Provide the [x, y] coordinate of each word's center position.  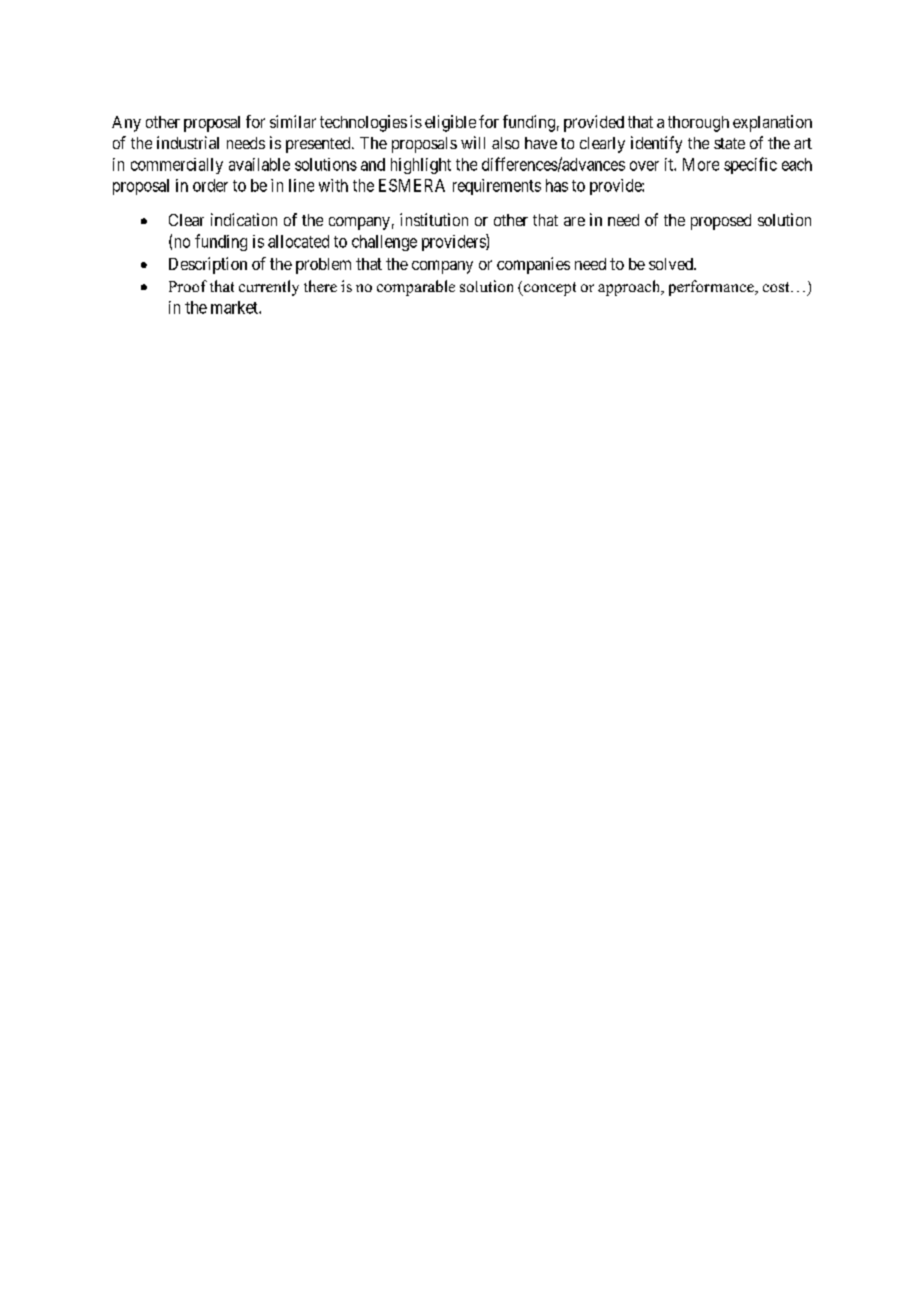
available [259, 164]
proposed [721, 222]
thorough [698, 124]
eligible [450, 123]
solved [672, 264]
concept [549, 289]
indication [244, 219]
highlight [421, 166]
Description [208, 265]
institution [434, 219]
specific [750, 165]
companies [533, 265]
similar [293, 121]
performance [712, 288]
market [235, 307]
